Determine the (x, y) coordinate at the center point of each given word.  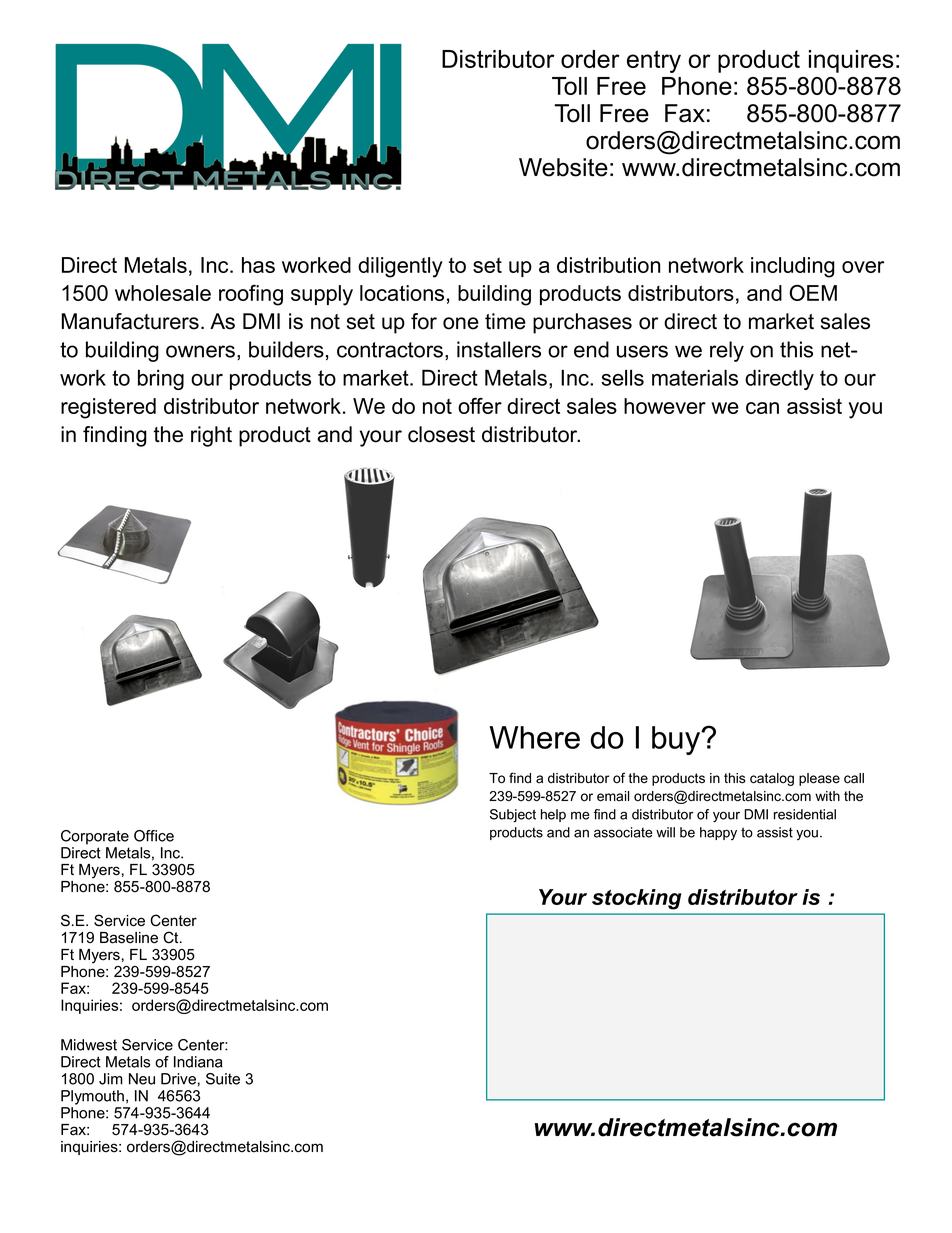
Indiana (198, 1062)
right (211, 436)
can (762, 408)
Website (563, 167)
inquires (851, 61)
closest (441, 434)
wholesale (163, 293)
